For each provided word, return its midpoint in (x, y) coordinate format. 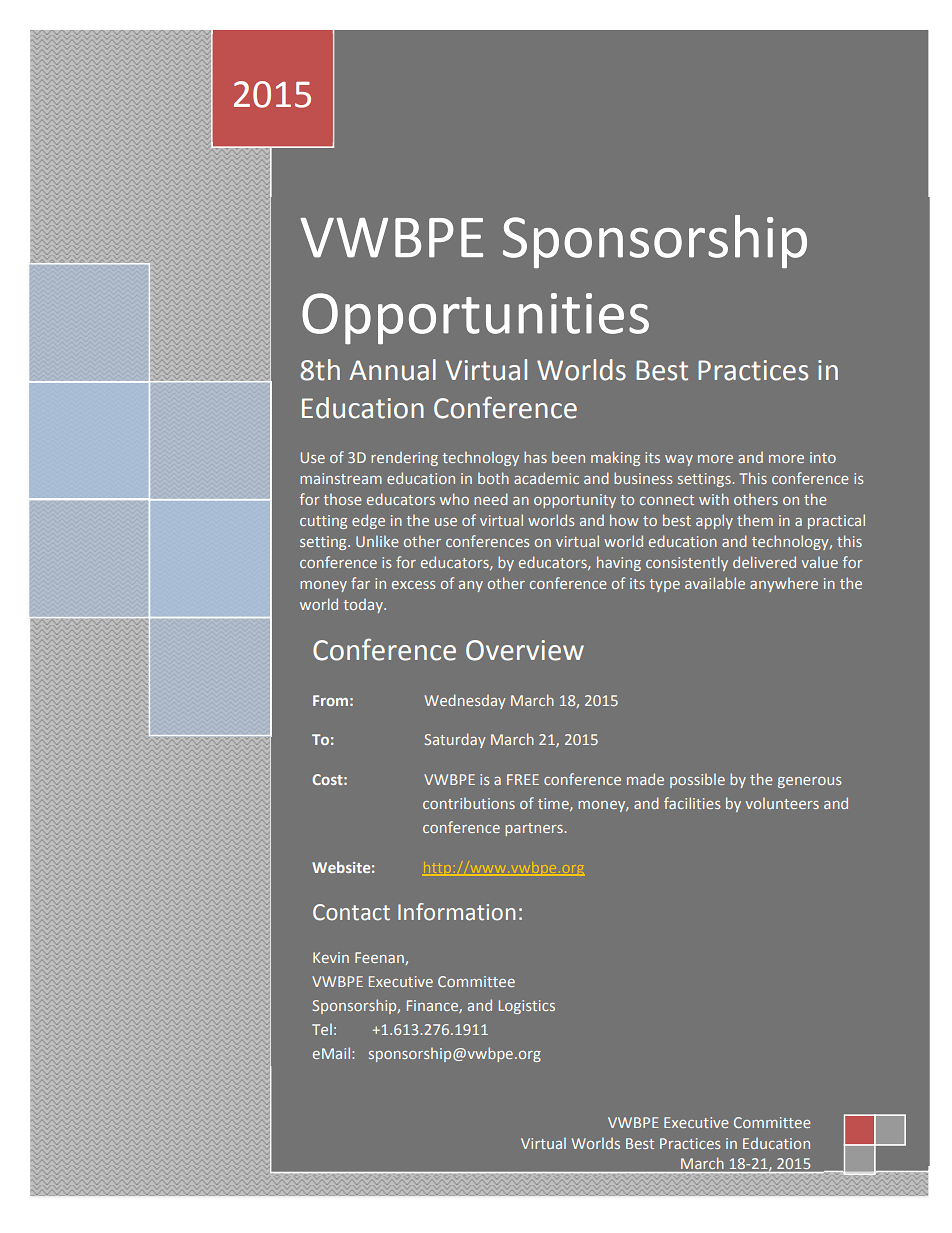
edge (368, 521)
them (755, 520)
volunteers (782, 803)
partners (535, 829)
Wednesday (465, 701)
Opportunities (475, 319)
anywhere (784, 585)
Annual (392, 370)
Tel (322, 1029)
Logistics (527, 1007)
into (823, 457)
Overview (525, 650)
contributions (469, 803)
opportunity (575, 501)
